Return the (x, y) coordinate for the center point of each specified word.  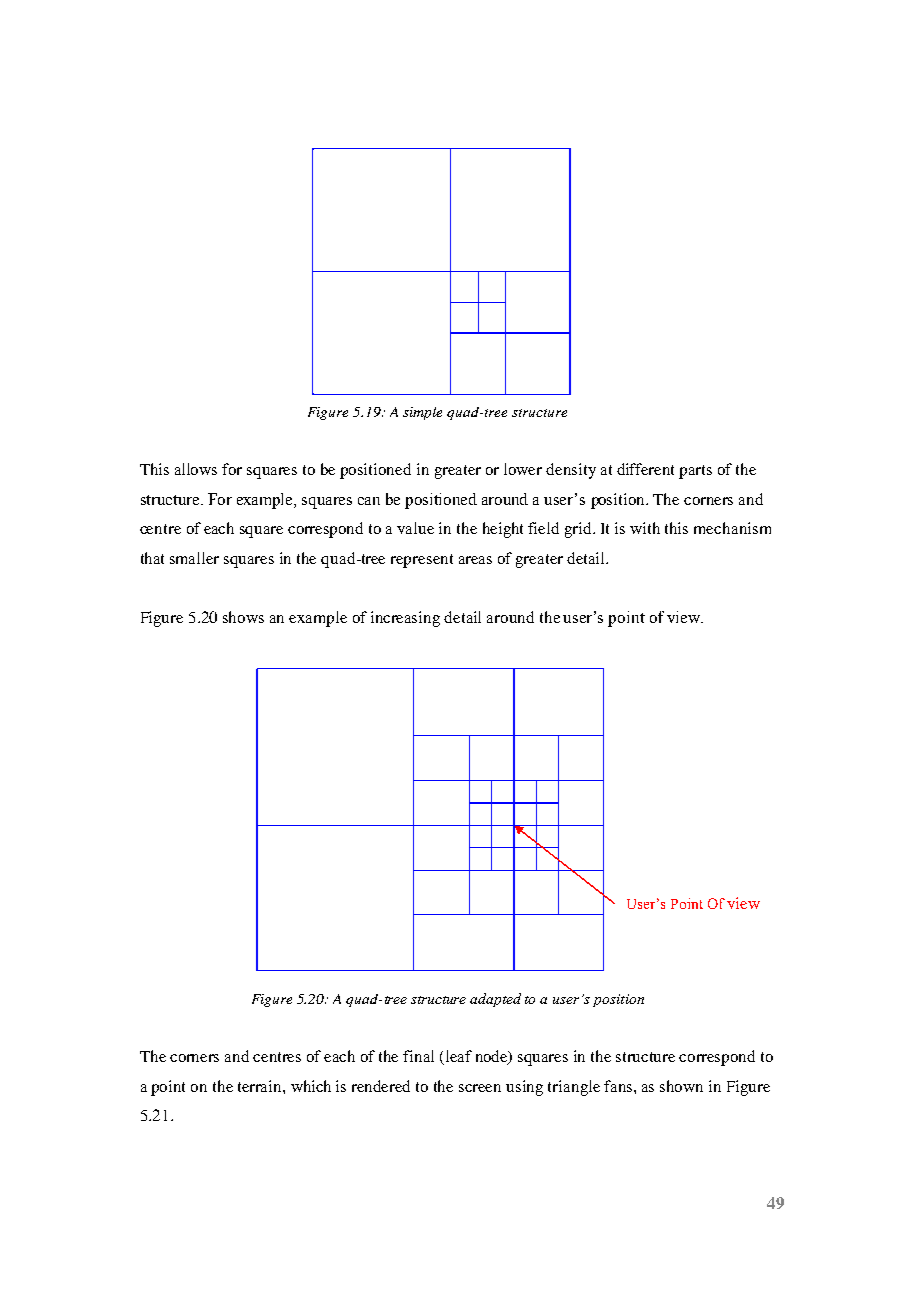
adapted (495, 1000)
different (645, 469)
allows (196, 469)
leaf (457, 1057)
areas (475, 560)
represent (422, 561)
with (645, 528)
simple (422, 413)
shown (681, 1086)
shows (243, 617)
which (311, 1086)
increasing (405, 619)
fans (619, 1086)
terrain (261, 1086)
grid (579, 530)
